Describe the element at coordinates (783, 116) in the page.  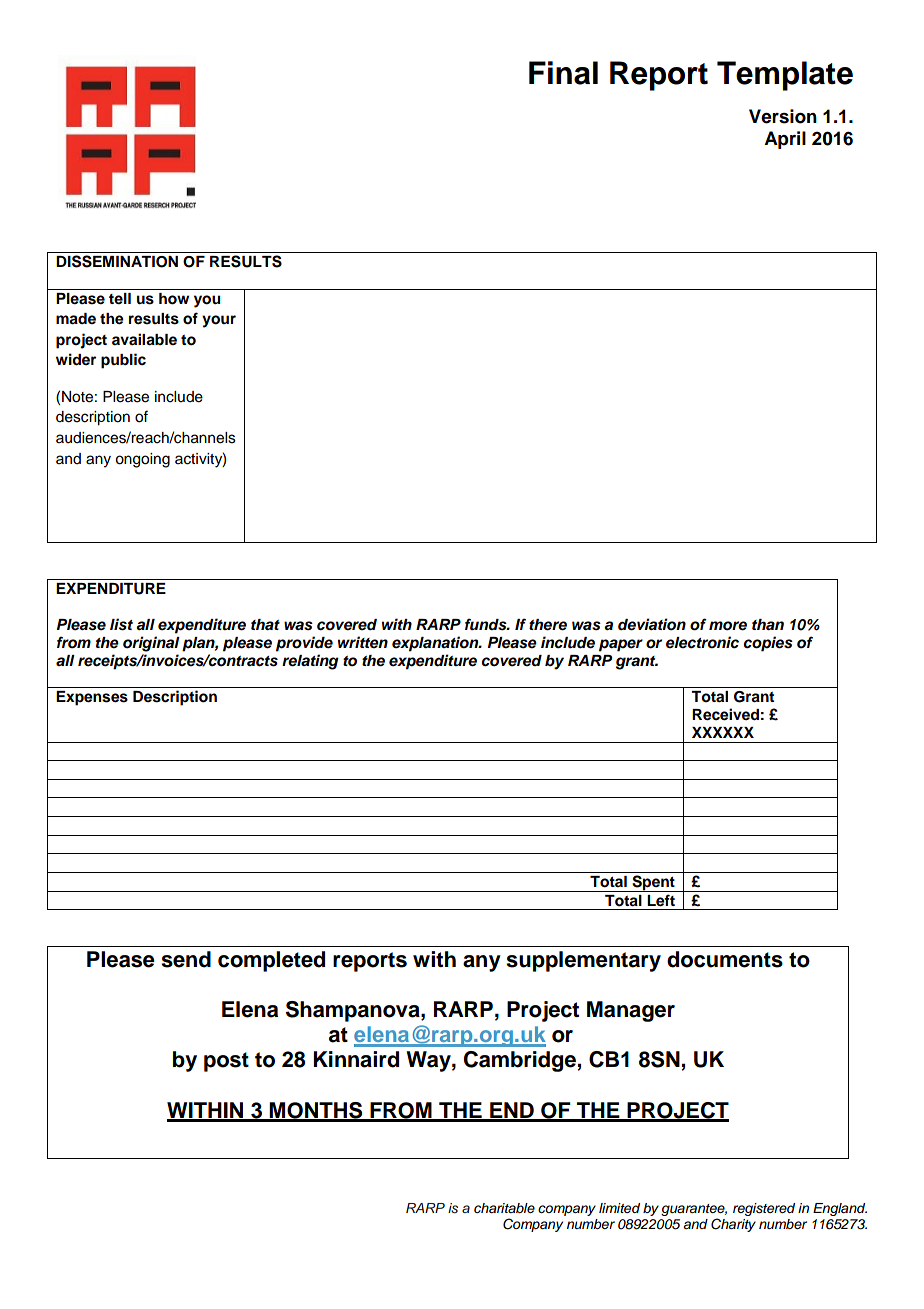
I see `Version` at that location.
